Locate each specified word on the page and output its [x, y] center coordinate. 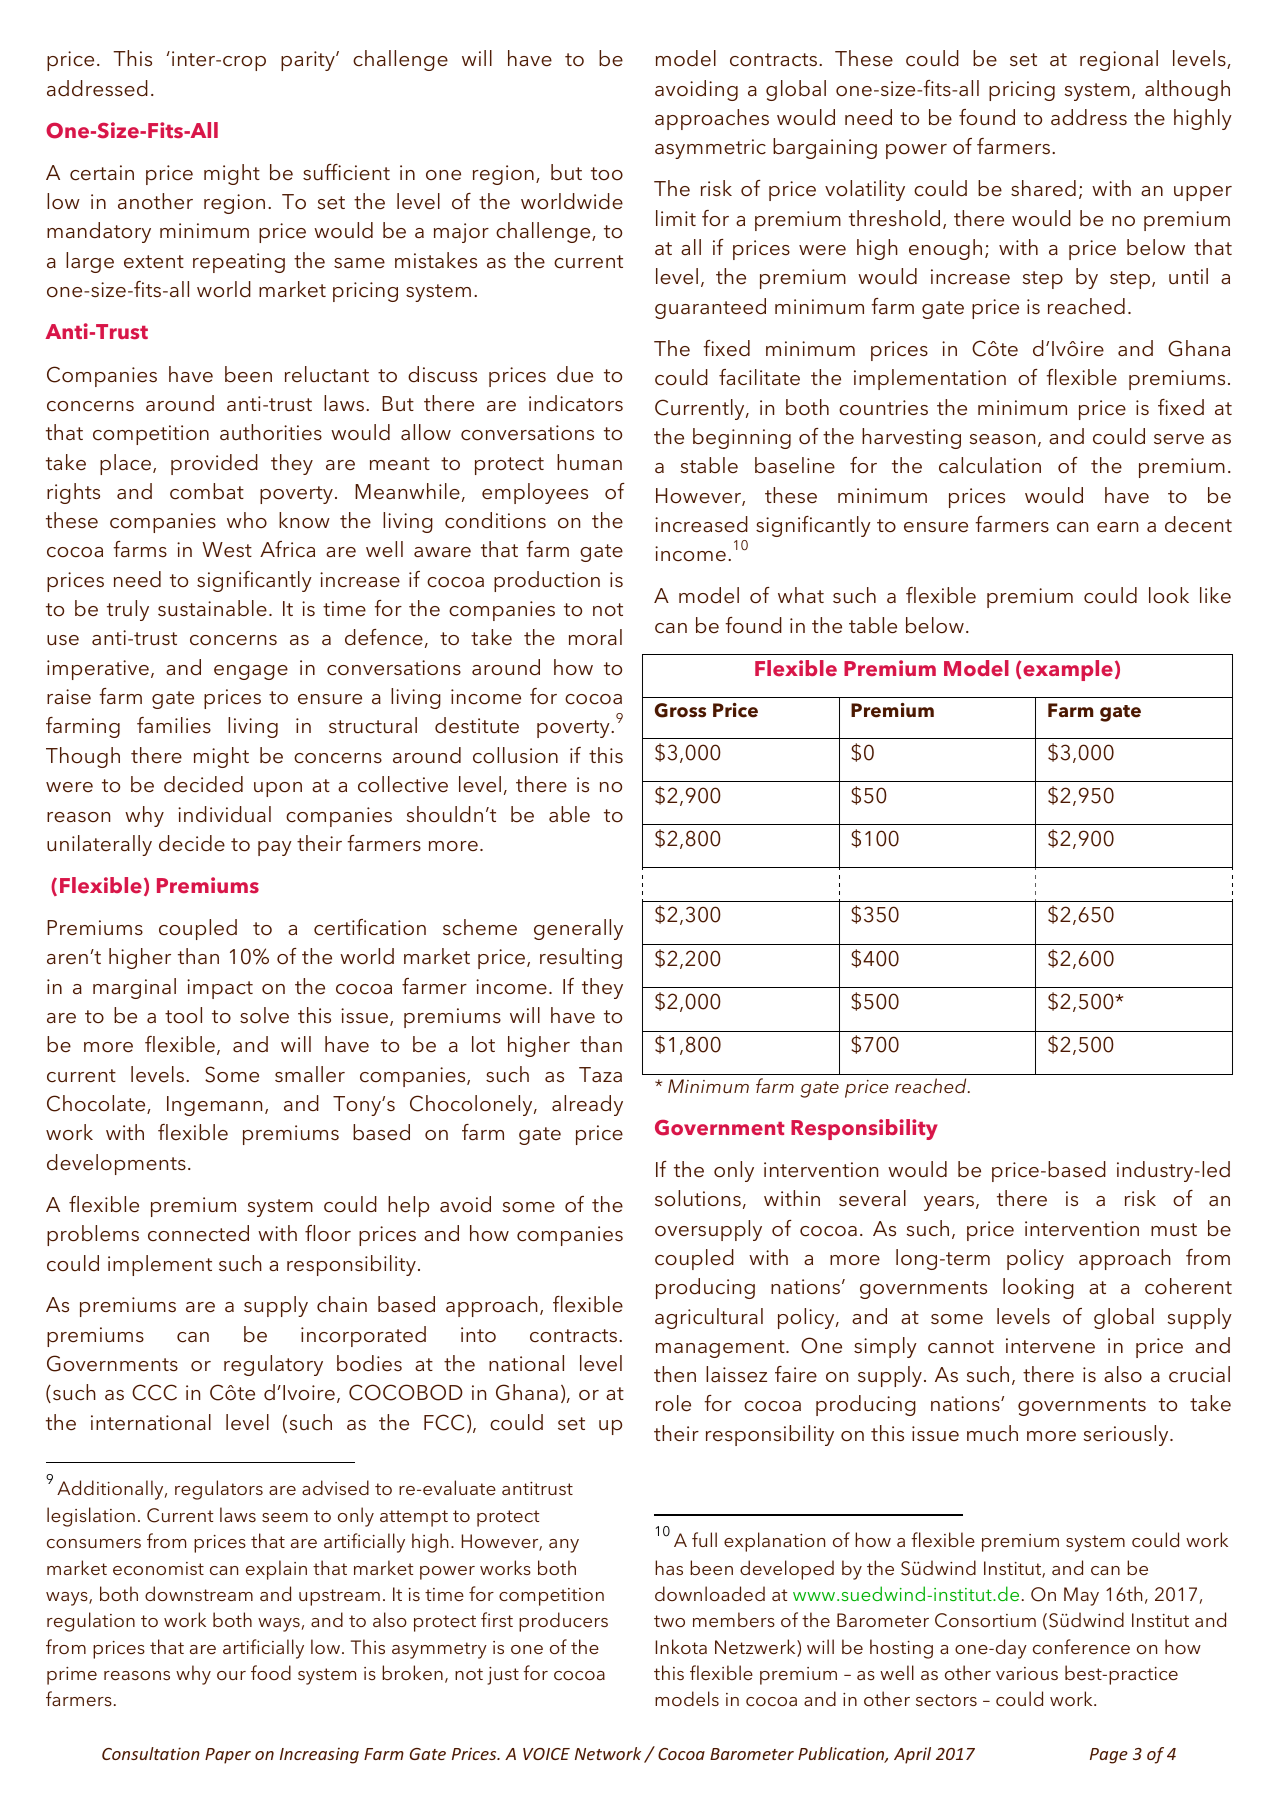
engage [251, 672]
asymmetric [710, 149]
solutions [698, 1198]
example [1068, 670]
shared [1043, 188]
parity [309, 61]
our [231, 1675]
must [1174, 1230]
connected [198, 1233]
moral [595, 637]
